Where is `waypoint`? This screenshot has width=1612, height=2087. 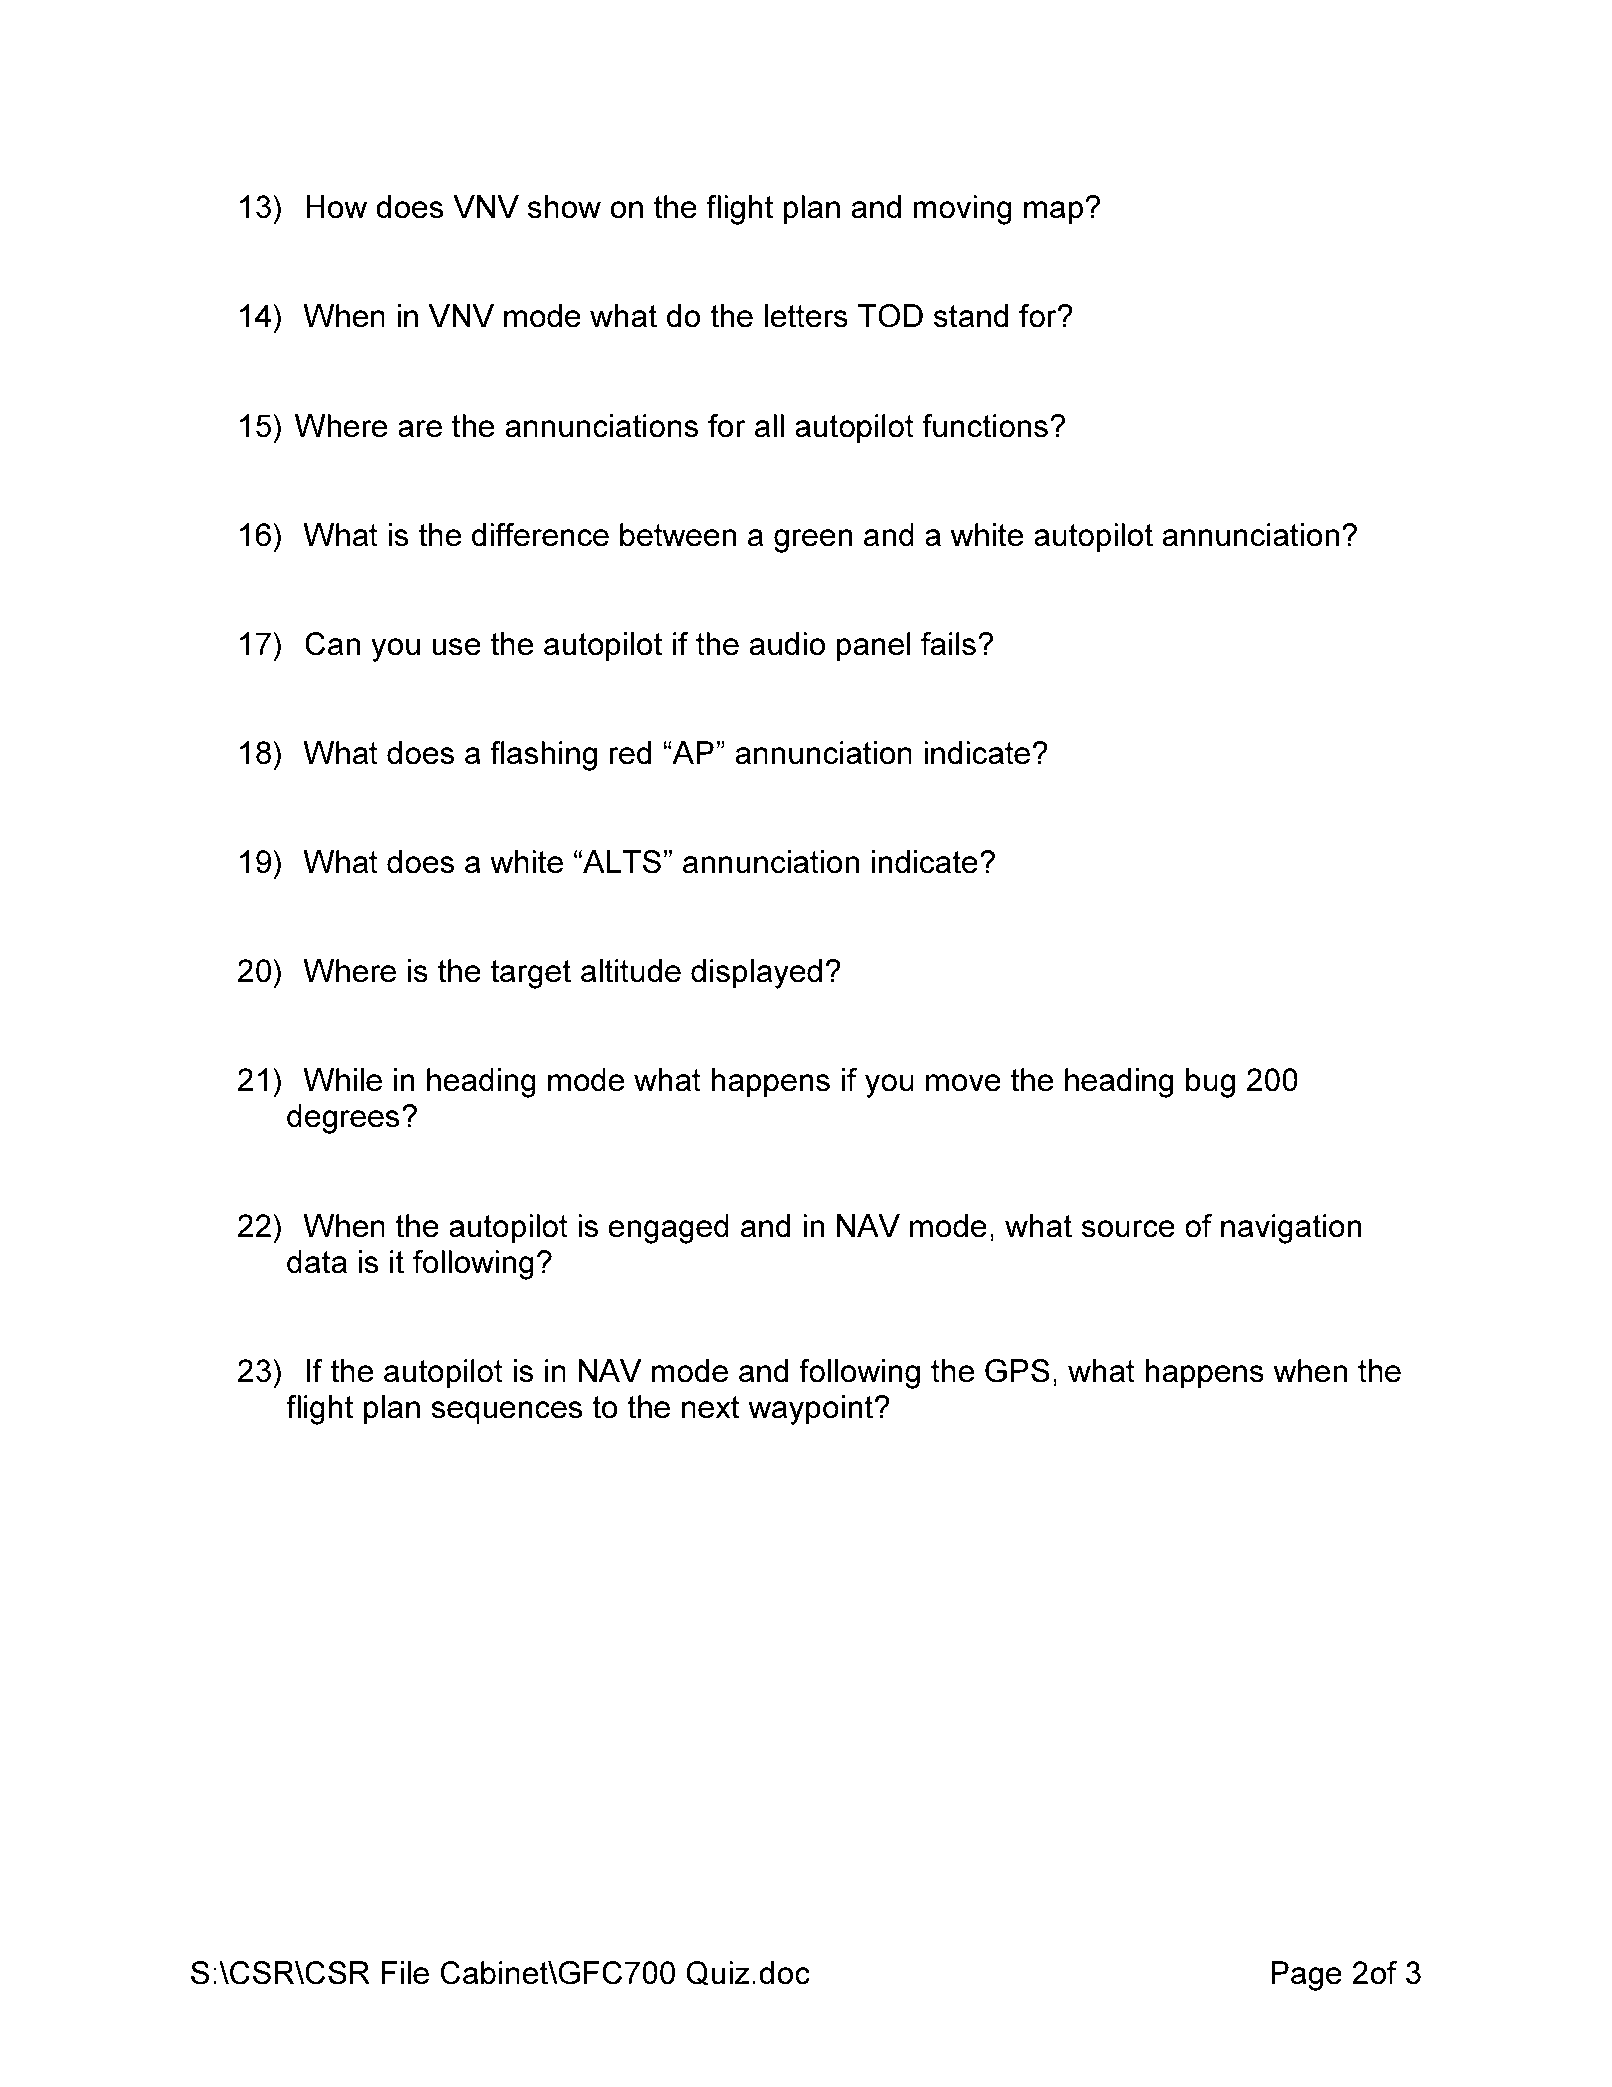 waypoint is located at coordinates (812, 1410).
